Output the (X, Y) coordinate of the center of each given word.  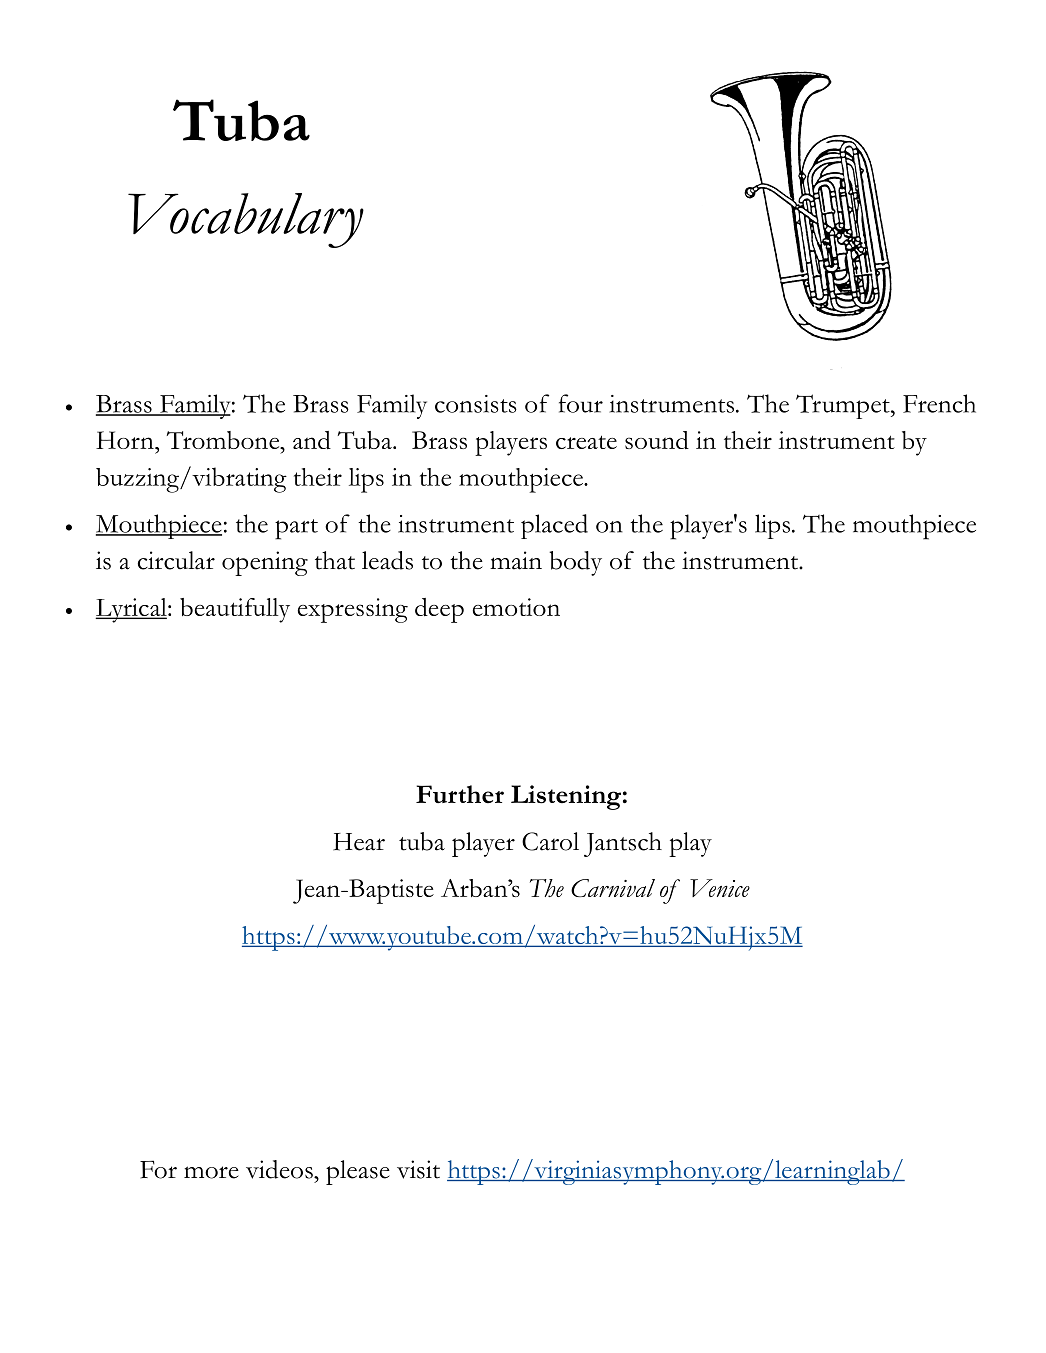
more (211, 1172)
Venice (720, 888)
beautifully (235, 610)
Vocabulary (246, 220)
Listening (566, 797)
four (581, 403)
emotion (516, 607)
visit (418, 1169)
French (939, 403)
